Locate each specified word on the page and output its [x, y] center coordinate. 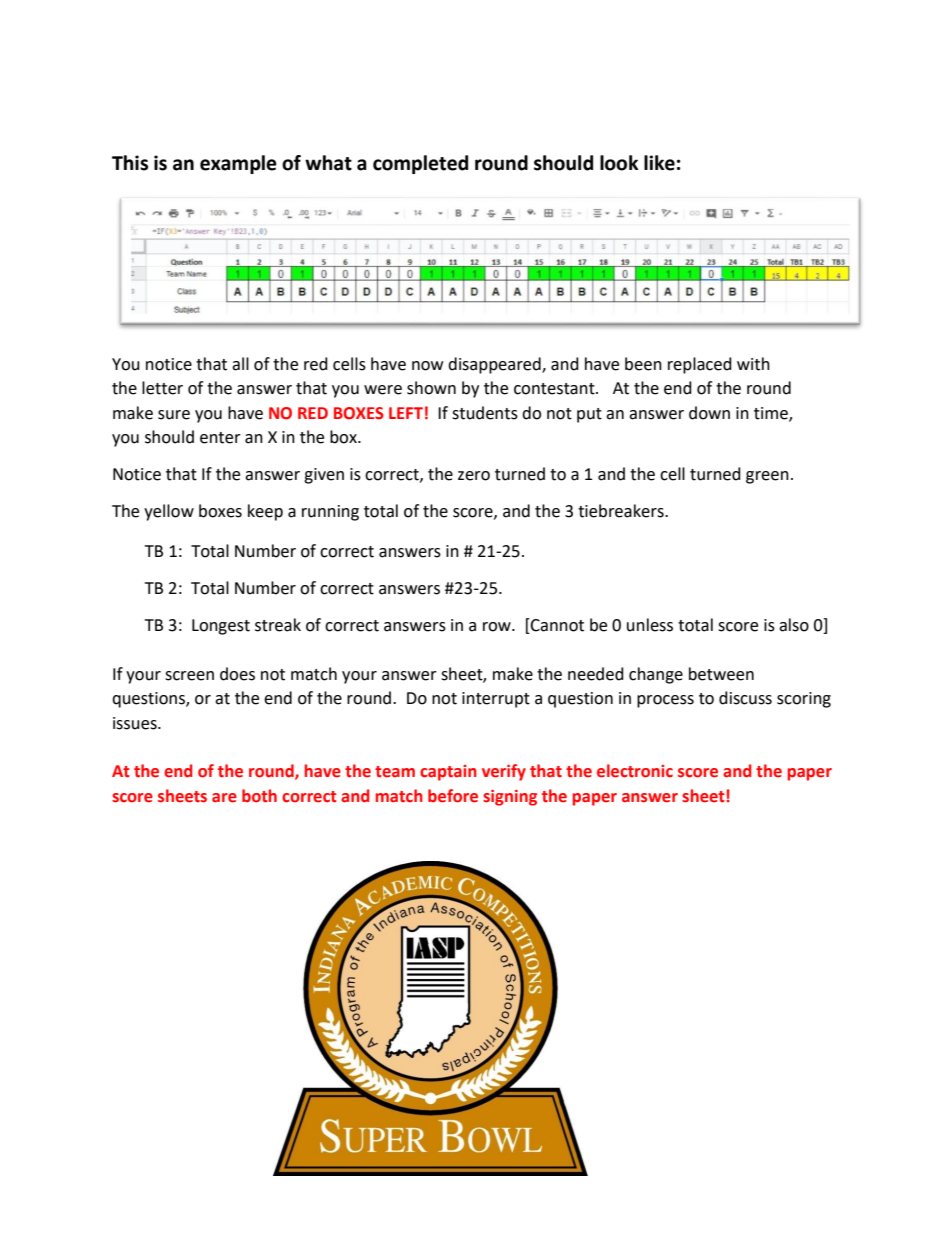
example [238, 164]
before [453, 796]
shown [431, 388]
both [259, 796]
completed [420, 164]
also [794, 625]
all [240, 364]
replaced [700, 365]
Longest [221, 627]
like [659, 163]
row [498, 627]
